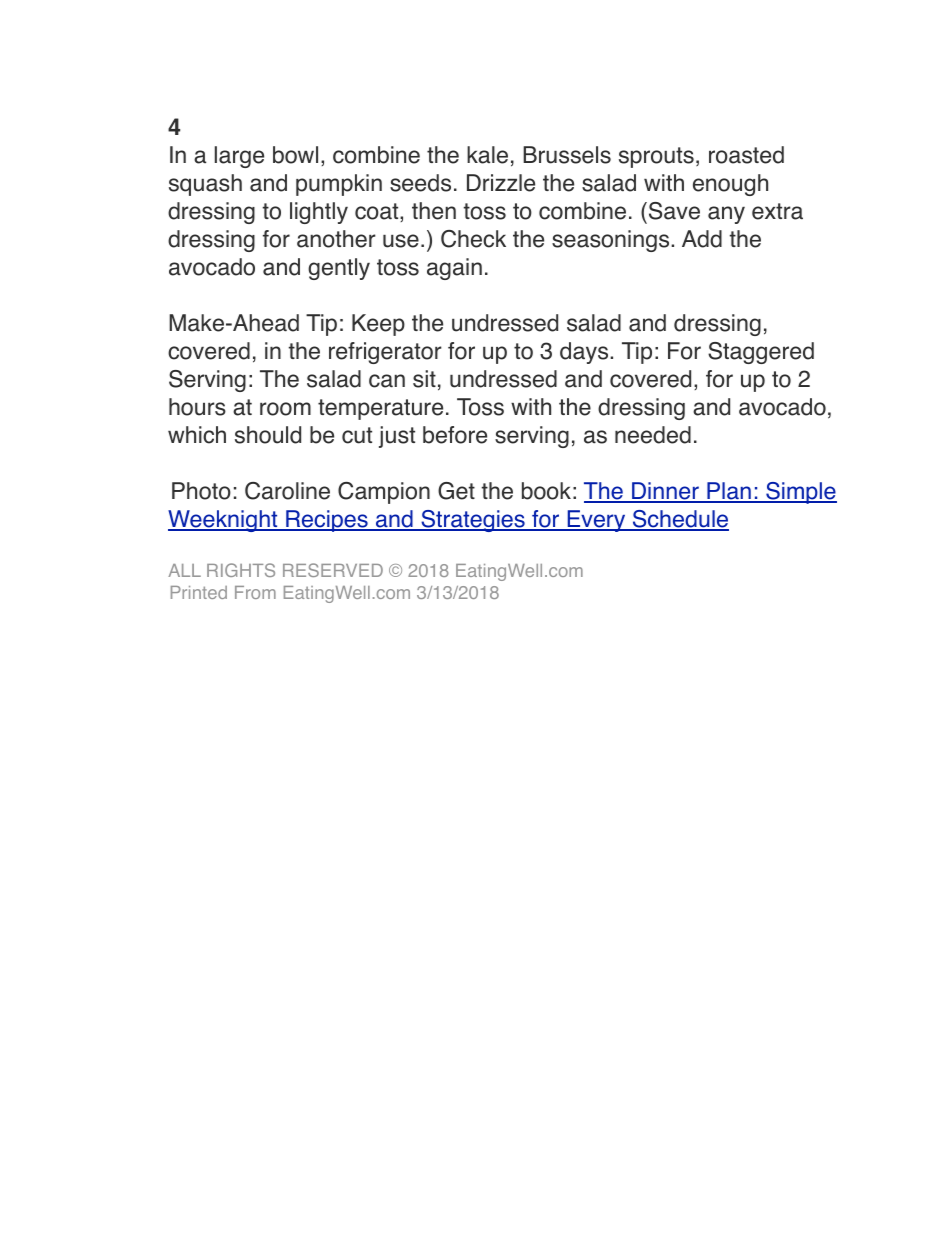 This image has height=1233, width=952. What do you see at coordinates (454, 269) in the image?
I see `again` at bounding box center [454, 269].
